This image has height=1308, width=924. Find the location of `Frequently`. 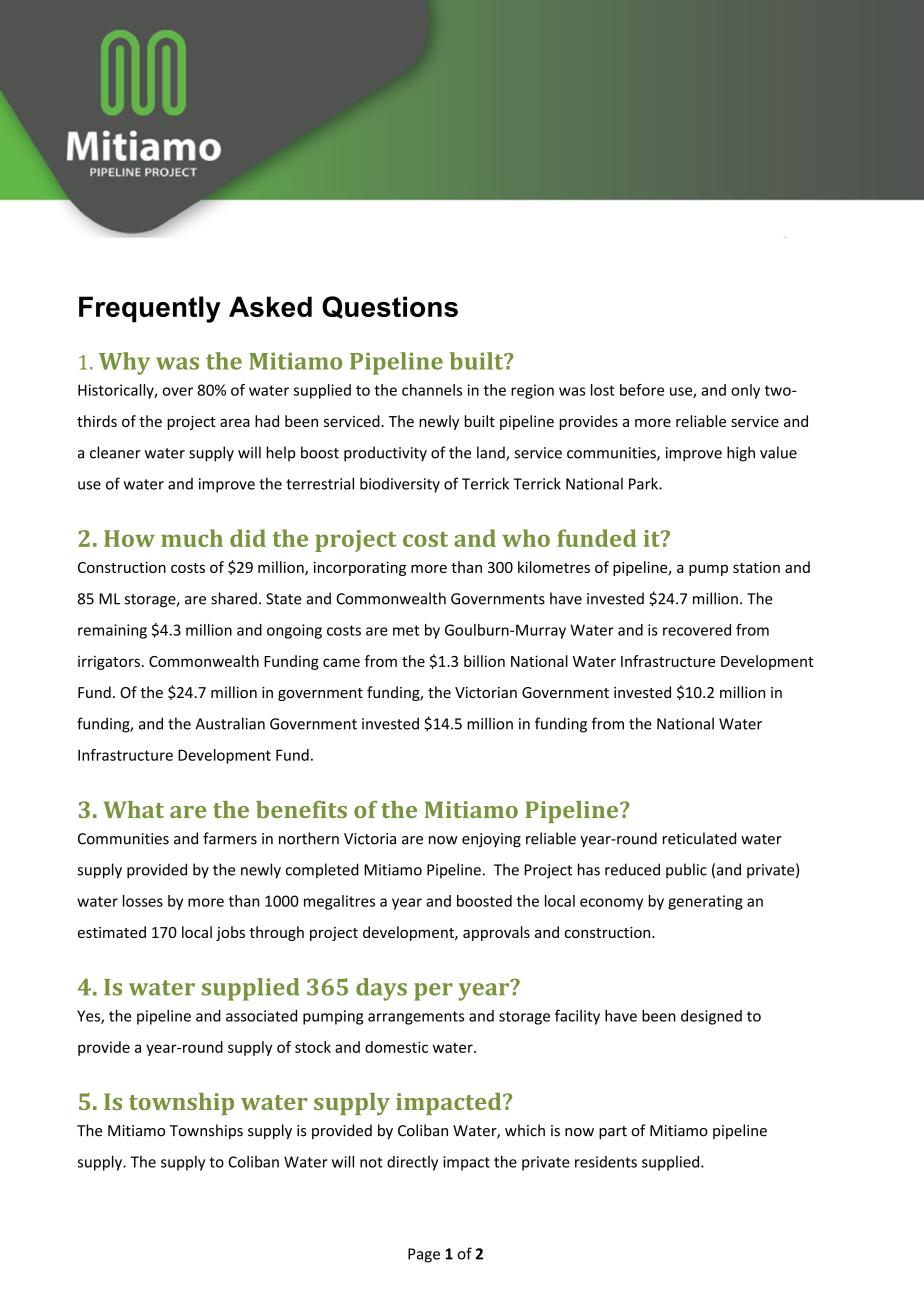

Frequently is located at coordinates (150, 309).
